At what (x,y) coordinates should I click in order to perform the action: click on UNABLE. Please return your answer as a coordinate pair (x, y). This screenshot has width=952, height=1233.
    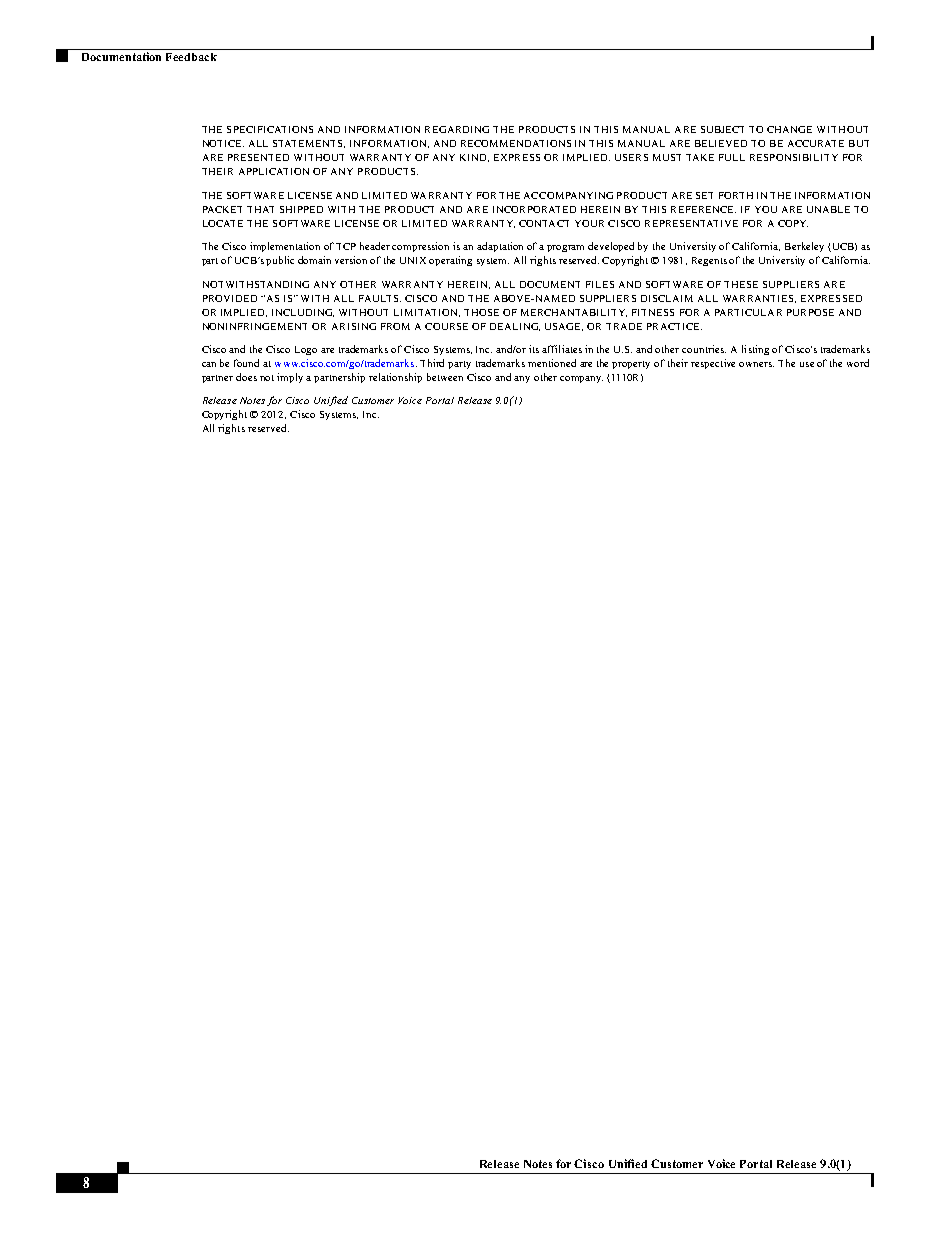
    Looking at the image, I should click on (828, 209).
